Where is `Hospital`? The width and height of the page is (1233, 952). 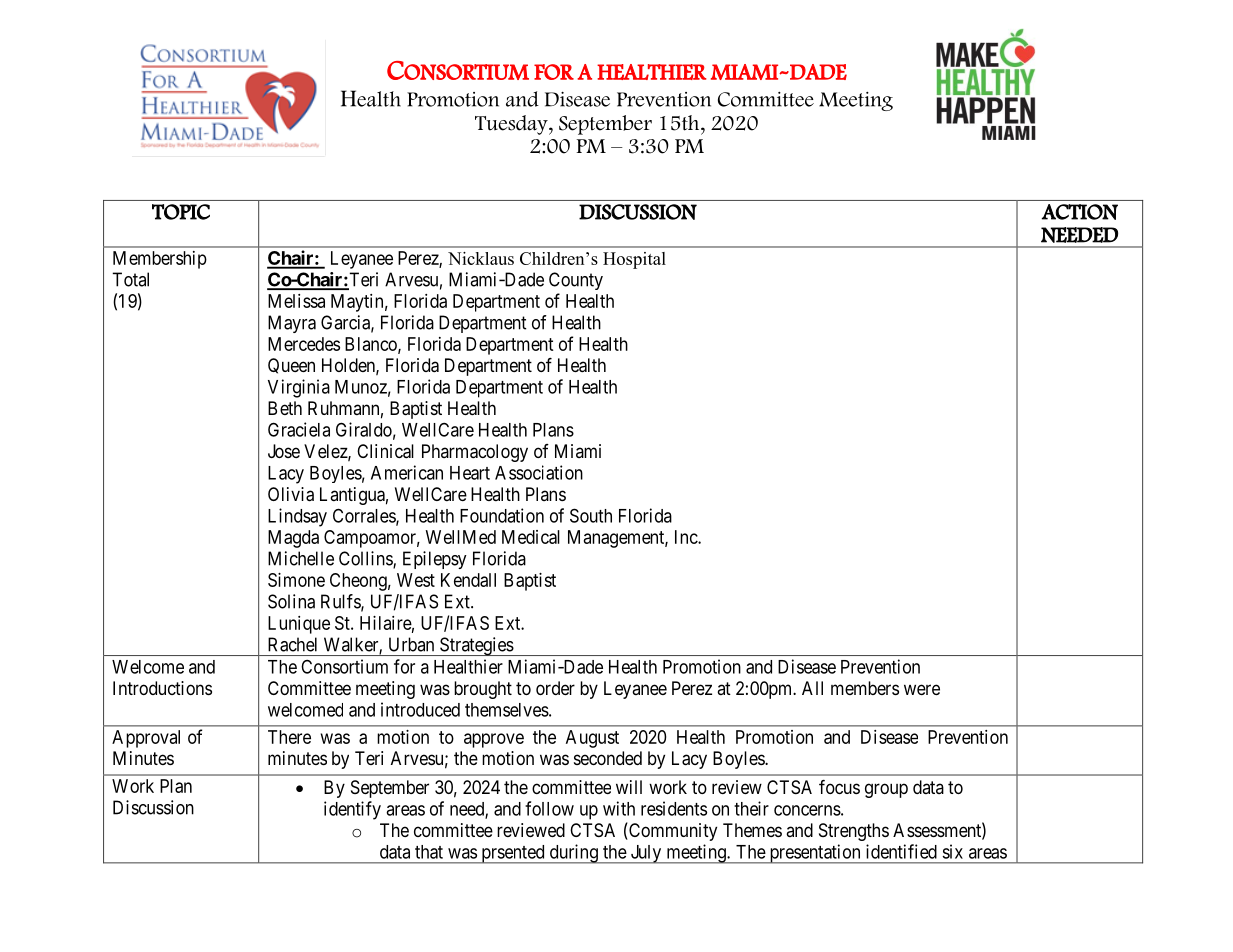 Hospital is located at coordinates (634, 260).
